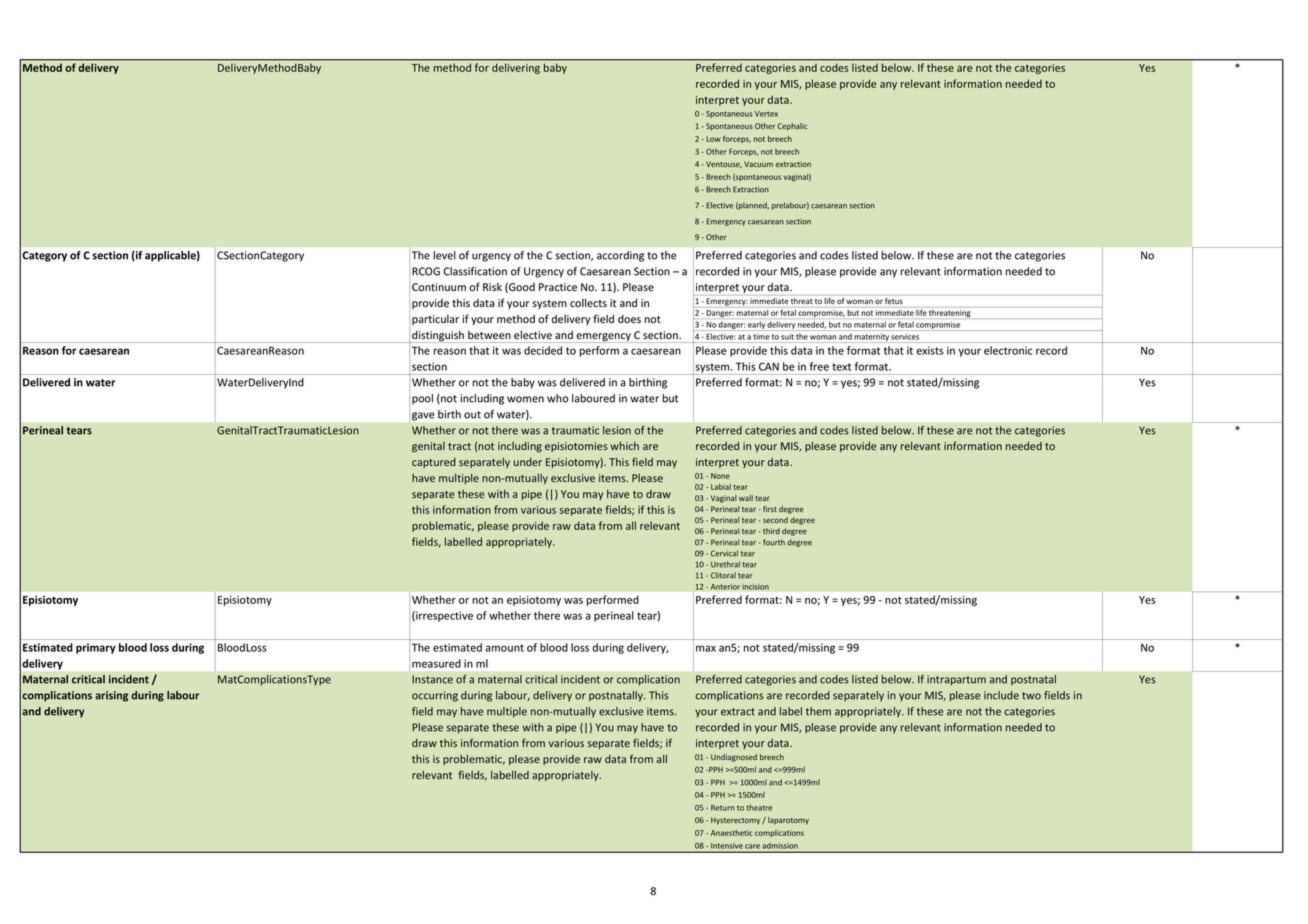  I want to click on include, so click(1001, 695).
